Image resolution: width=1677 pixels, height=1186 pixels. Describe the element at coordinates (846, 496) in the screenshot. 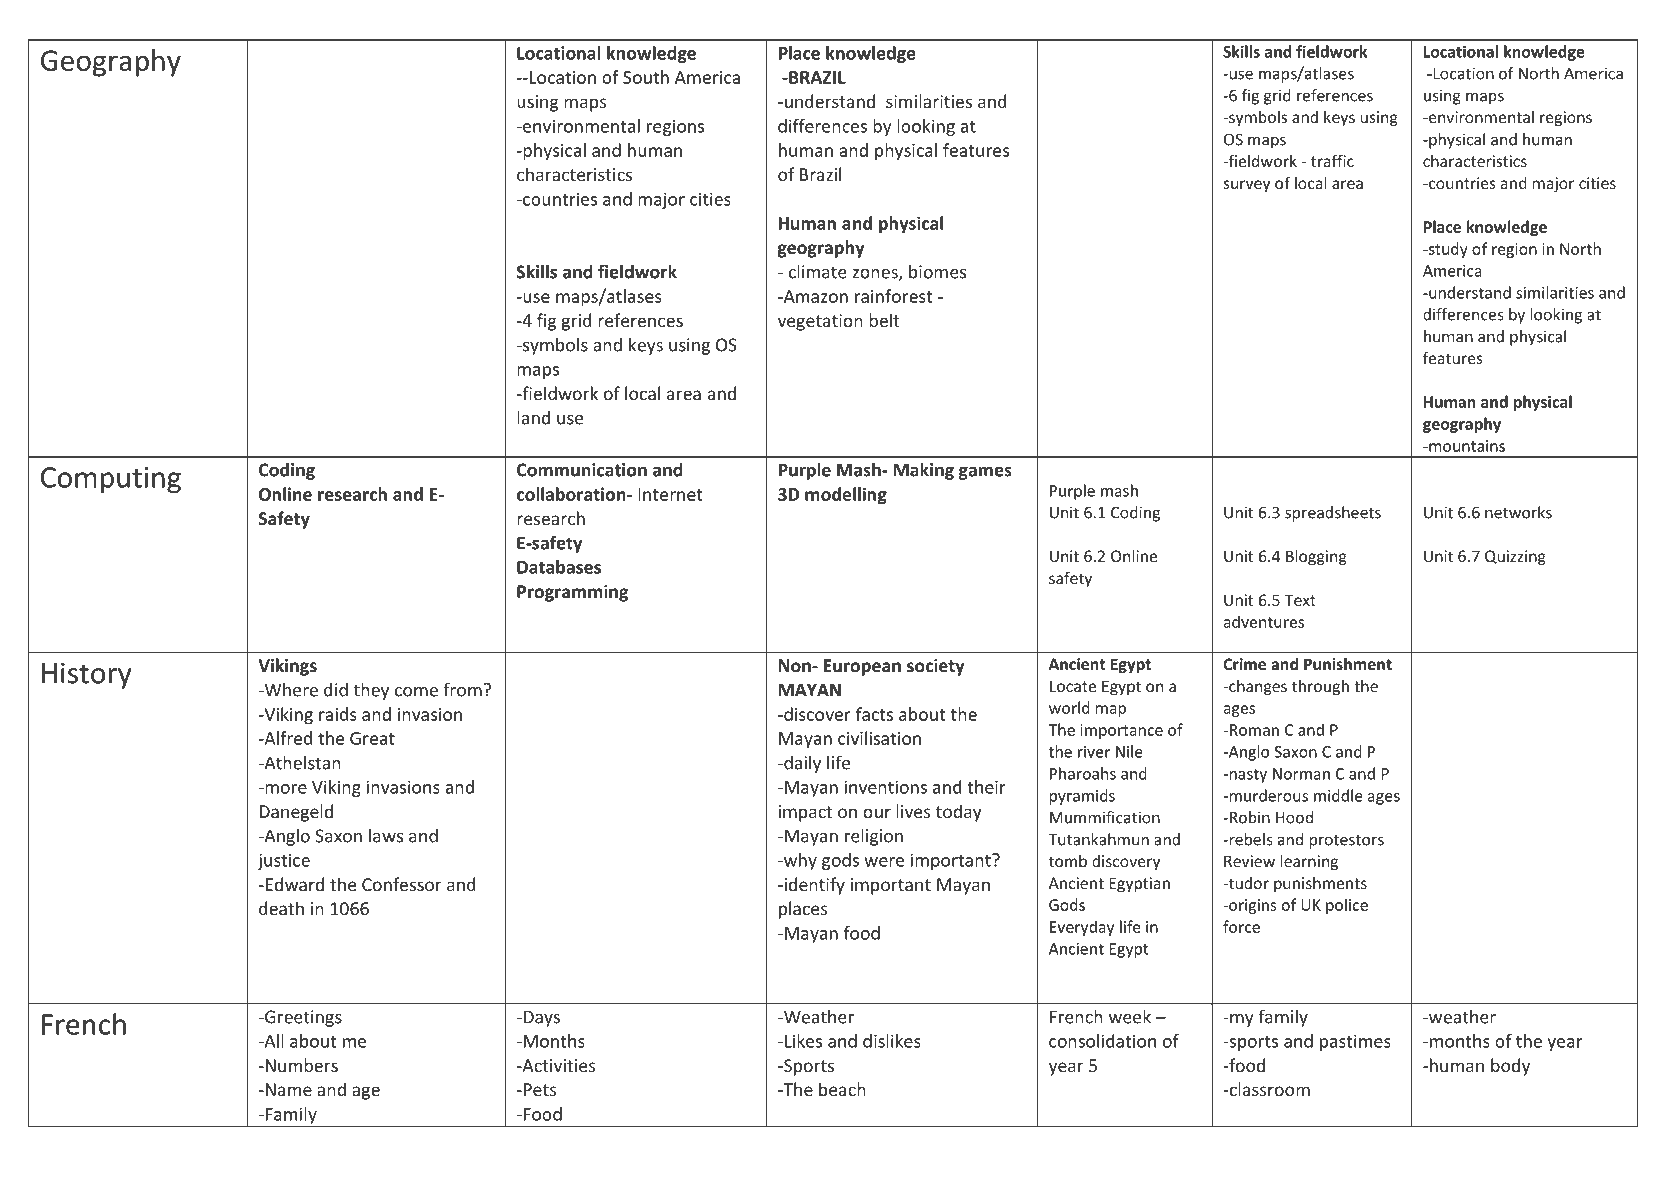

I see `modelling` at that location.
